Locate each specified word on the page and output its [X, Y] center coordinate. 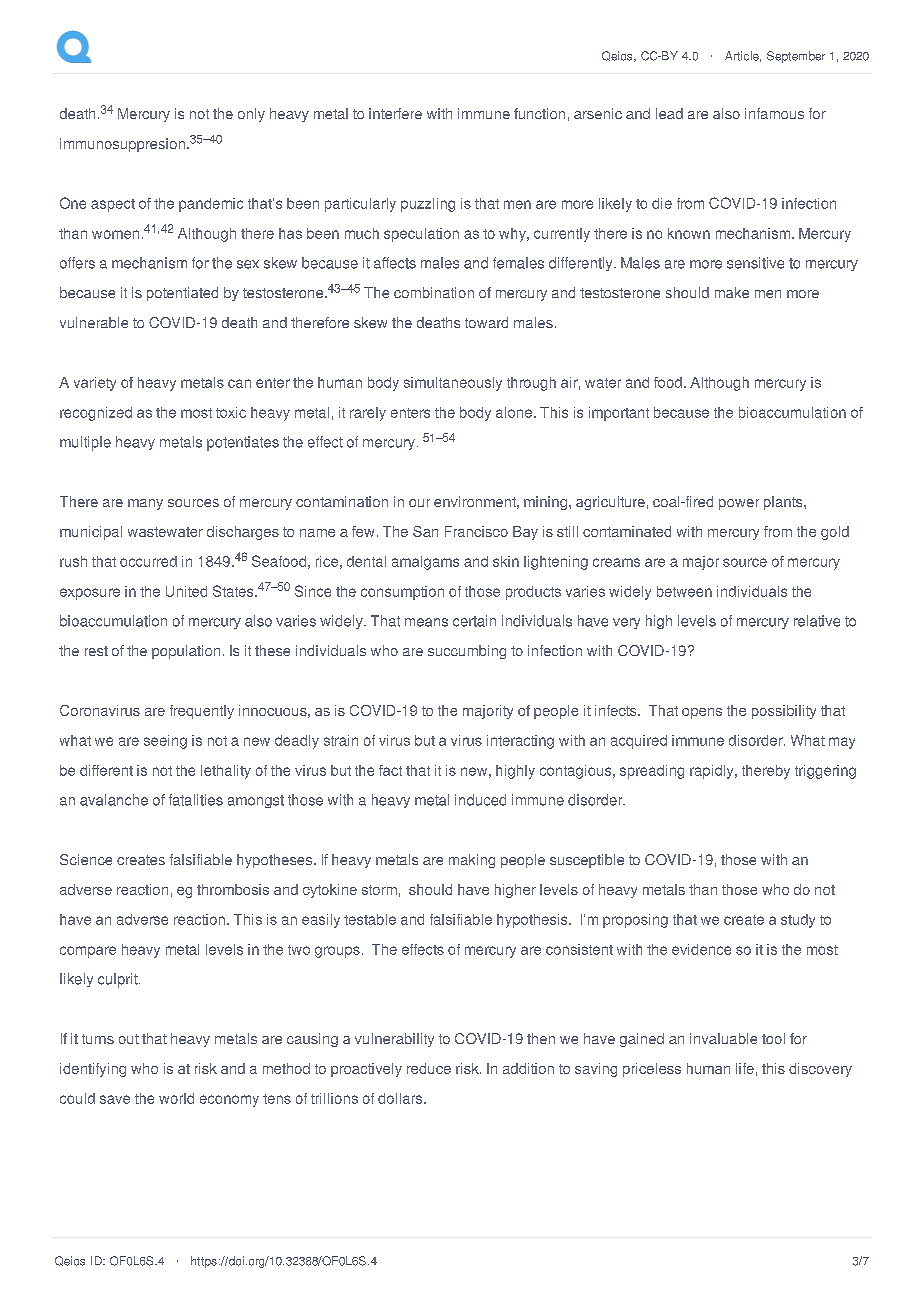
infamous [774, 113]
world [176, 1098]
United [186, 591]
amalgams [425, 563]
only [251, 115]
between [684, 591]
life [745, 1068]
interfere [395, 113]
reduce [429, 1068]
